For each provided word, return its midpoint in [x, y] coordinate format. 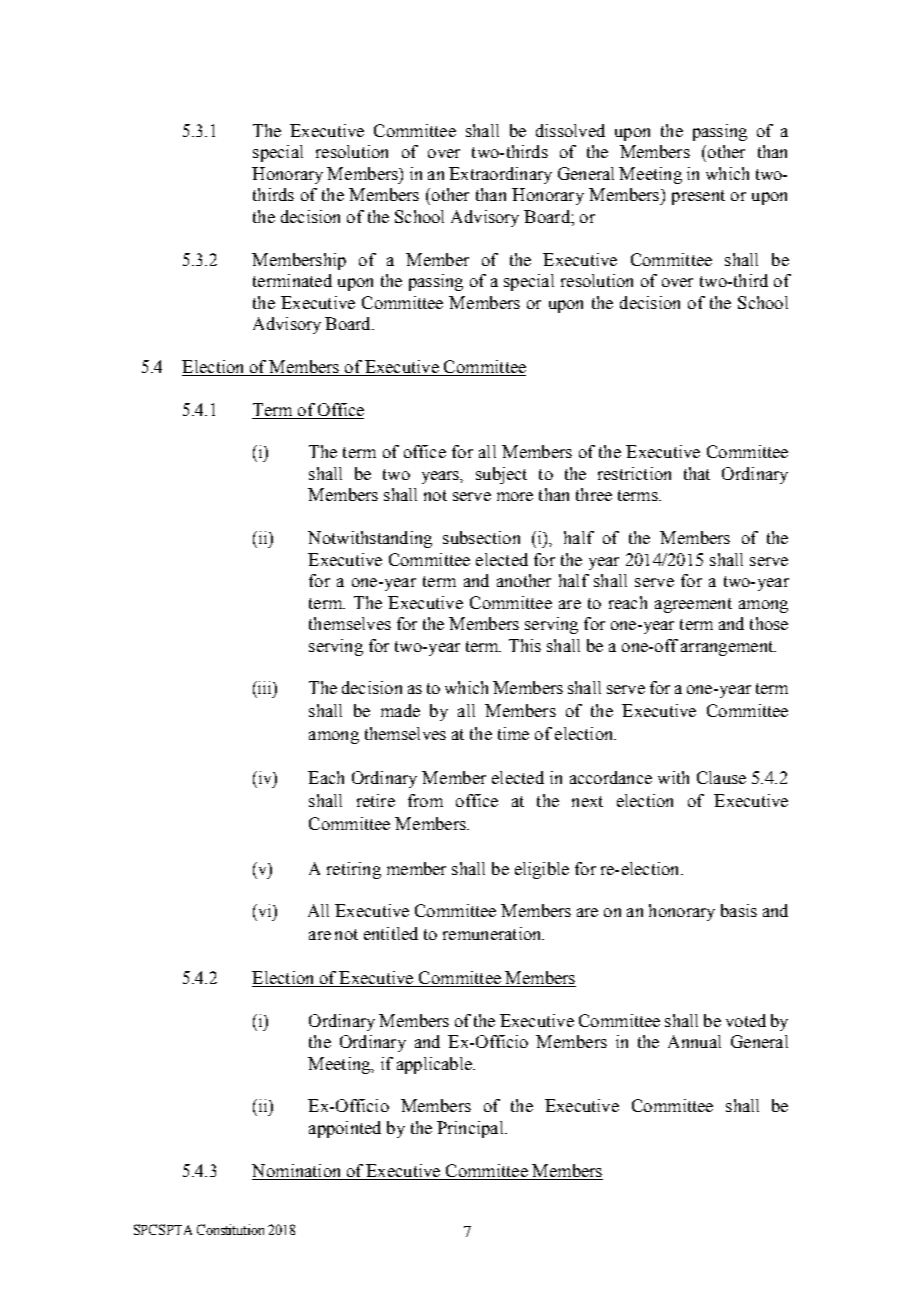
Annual [694, 1041]
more [515, 496]
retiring [354, 870]
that [697, 473]
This [525, 645]
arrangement [728, 648]
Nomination [296, 1170]
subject [501, 475]
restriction [634, 473]
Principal [471, 1129]
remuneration [493, 933]
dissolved [570, 130]
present [698, 197]
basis [739, 910]
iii [265, 687]
